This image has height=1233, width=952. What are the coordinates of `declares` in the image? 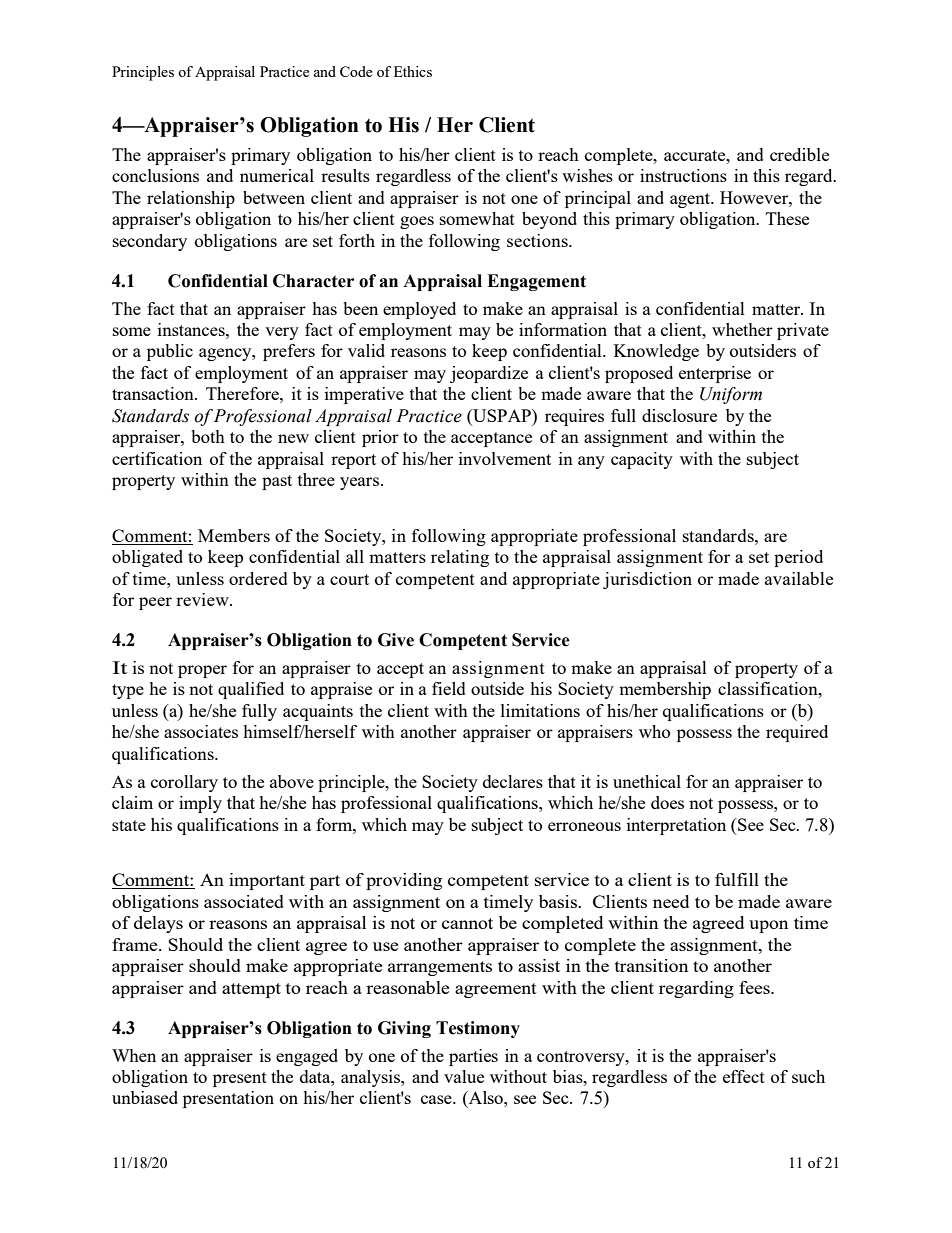 It's located at (513, 781).
